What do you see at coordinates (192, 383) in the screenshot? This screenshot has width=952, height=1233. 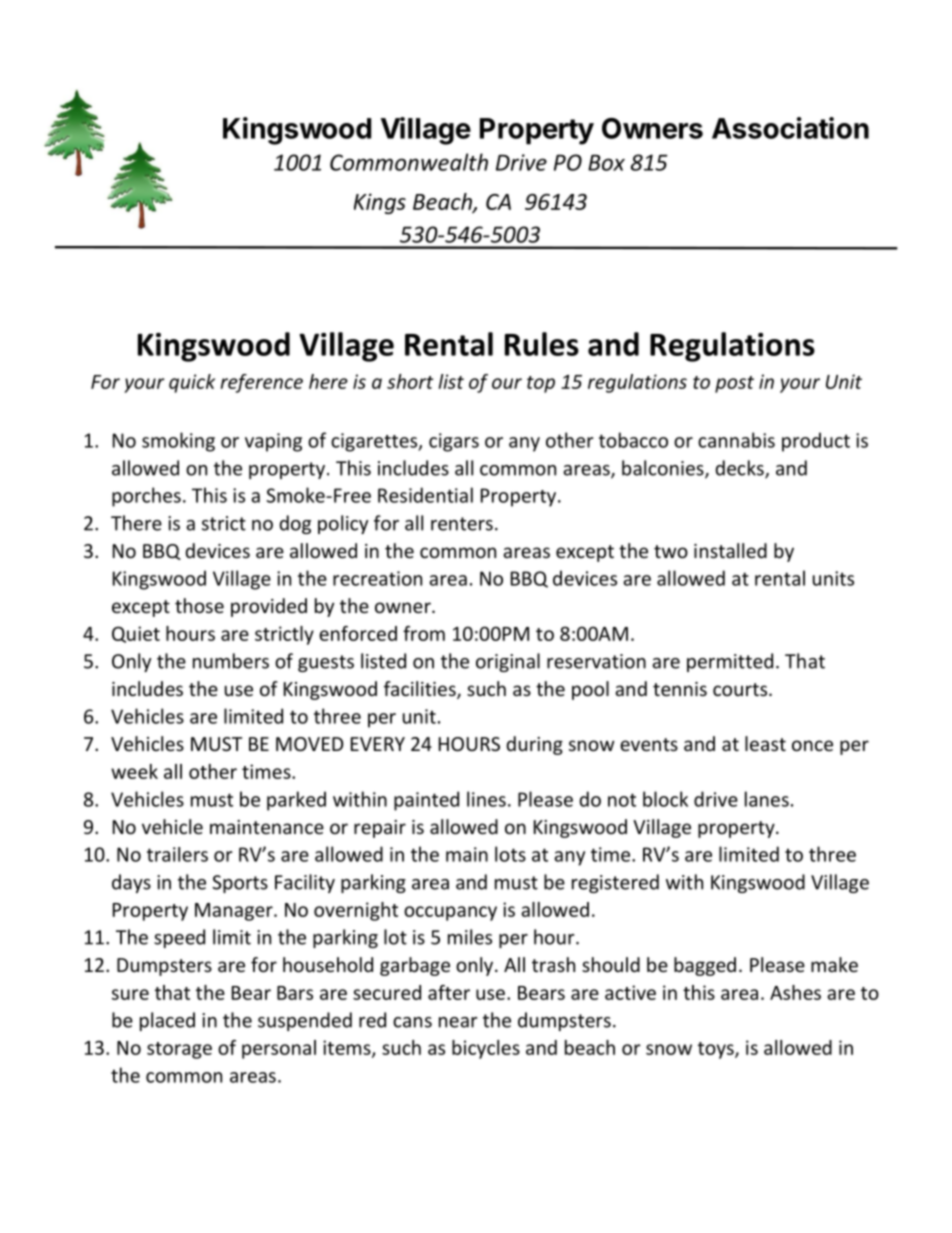 I see `quick` at bounding box center [192, 383].
